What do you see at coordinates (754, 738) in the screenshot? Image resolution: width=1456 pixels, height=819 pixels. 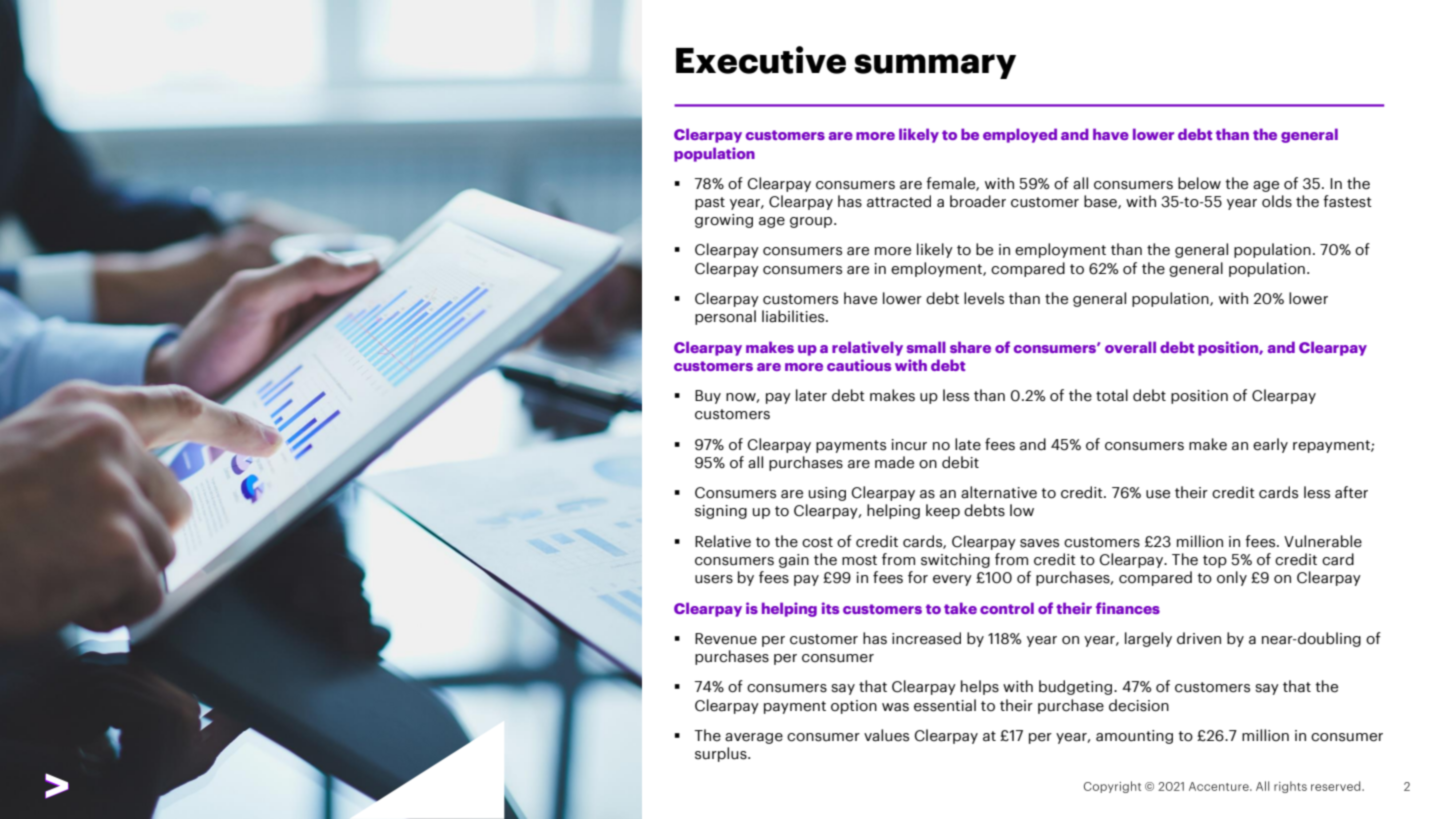 I see `average` at bounding box center [754, 738].
